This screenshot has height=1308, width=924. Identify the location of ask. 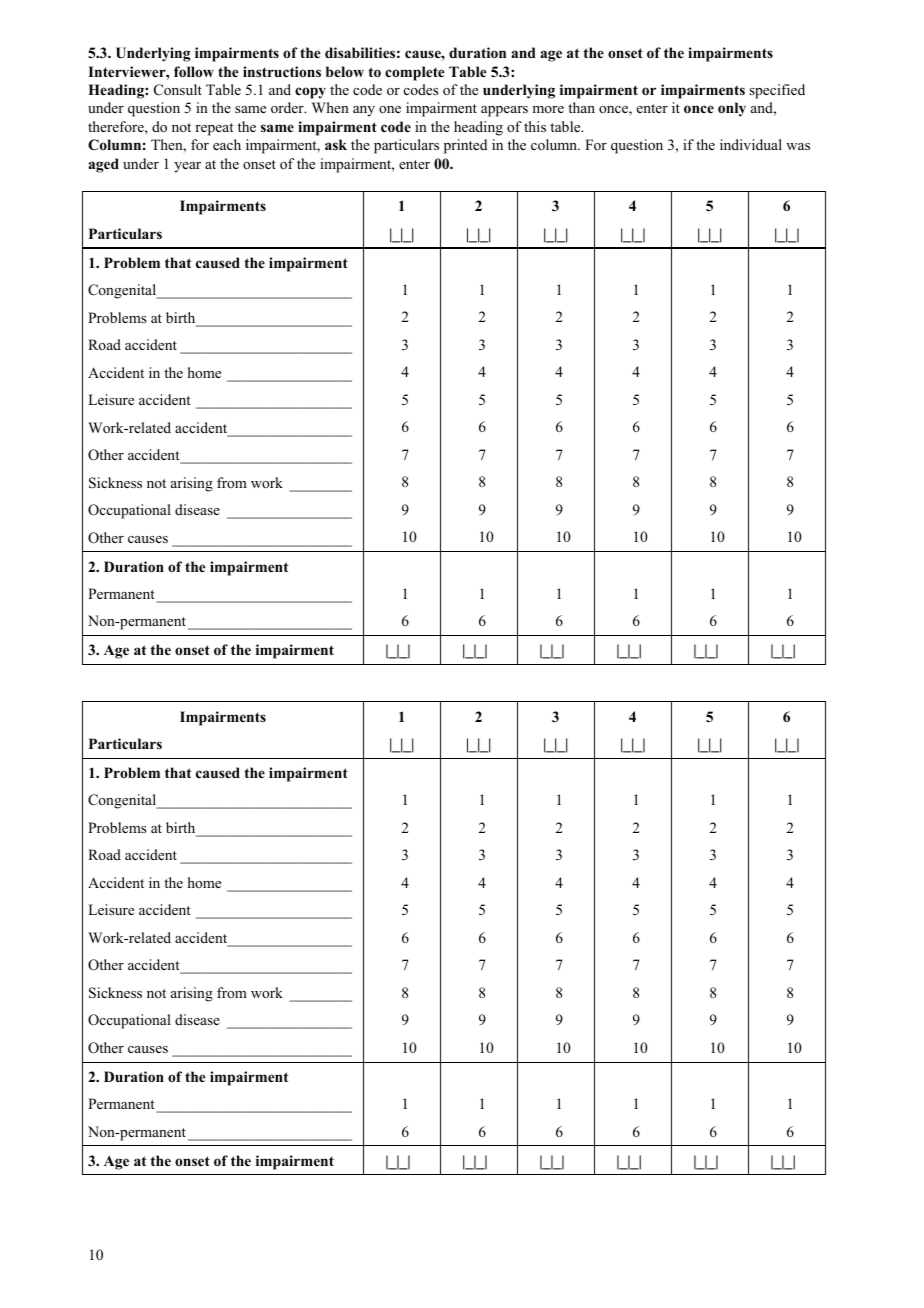
(336, 144).
